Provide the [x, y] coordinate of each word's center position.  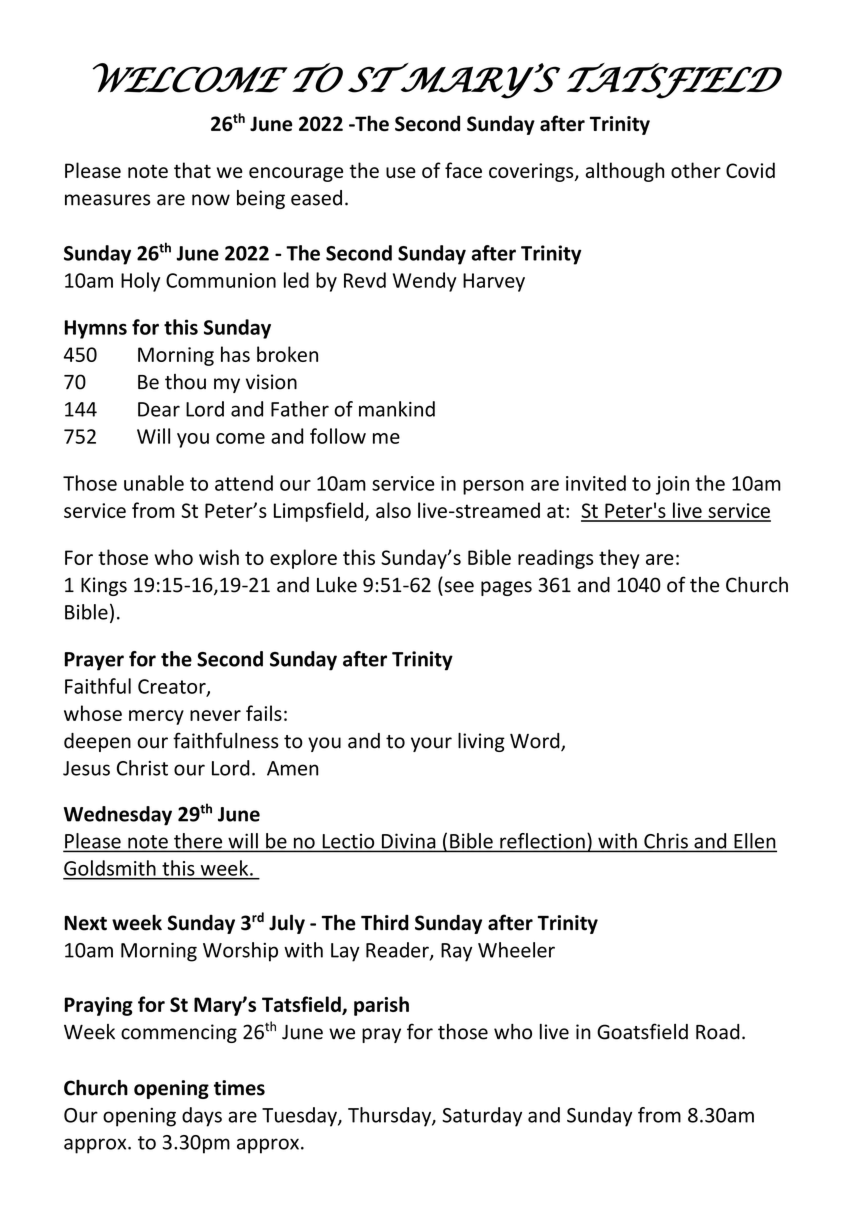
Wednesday [118, 816]
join [672, 485]
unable [154, 483]
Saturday [482, 1117]
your [431, 744]
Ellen [754, 842]
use [401, 172]
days [202, 1117]
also [393, 510]
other [696, 170]
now [211, 200]
